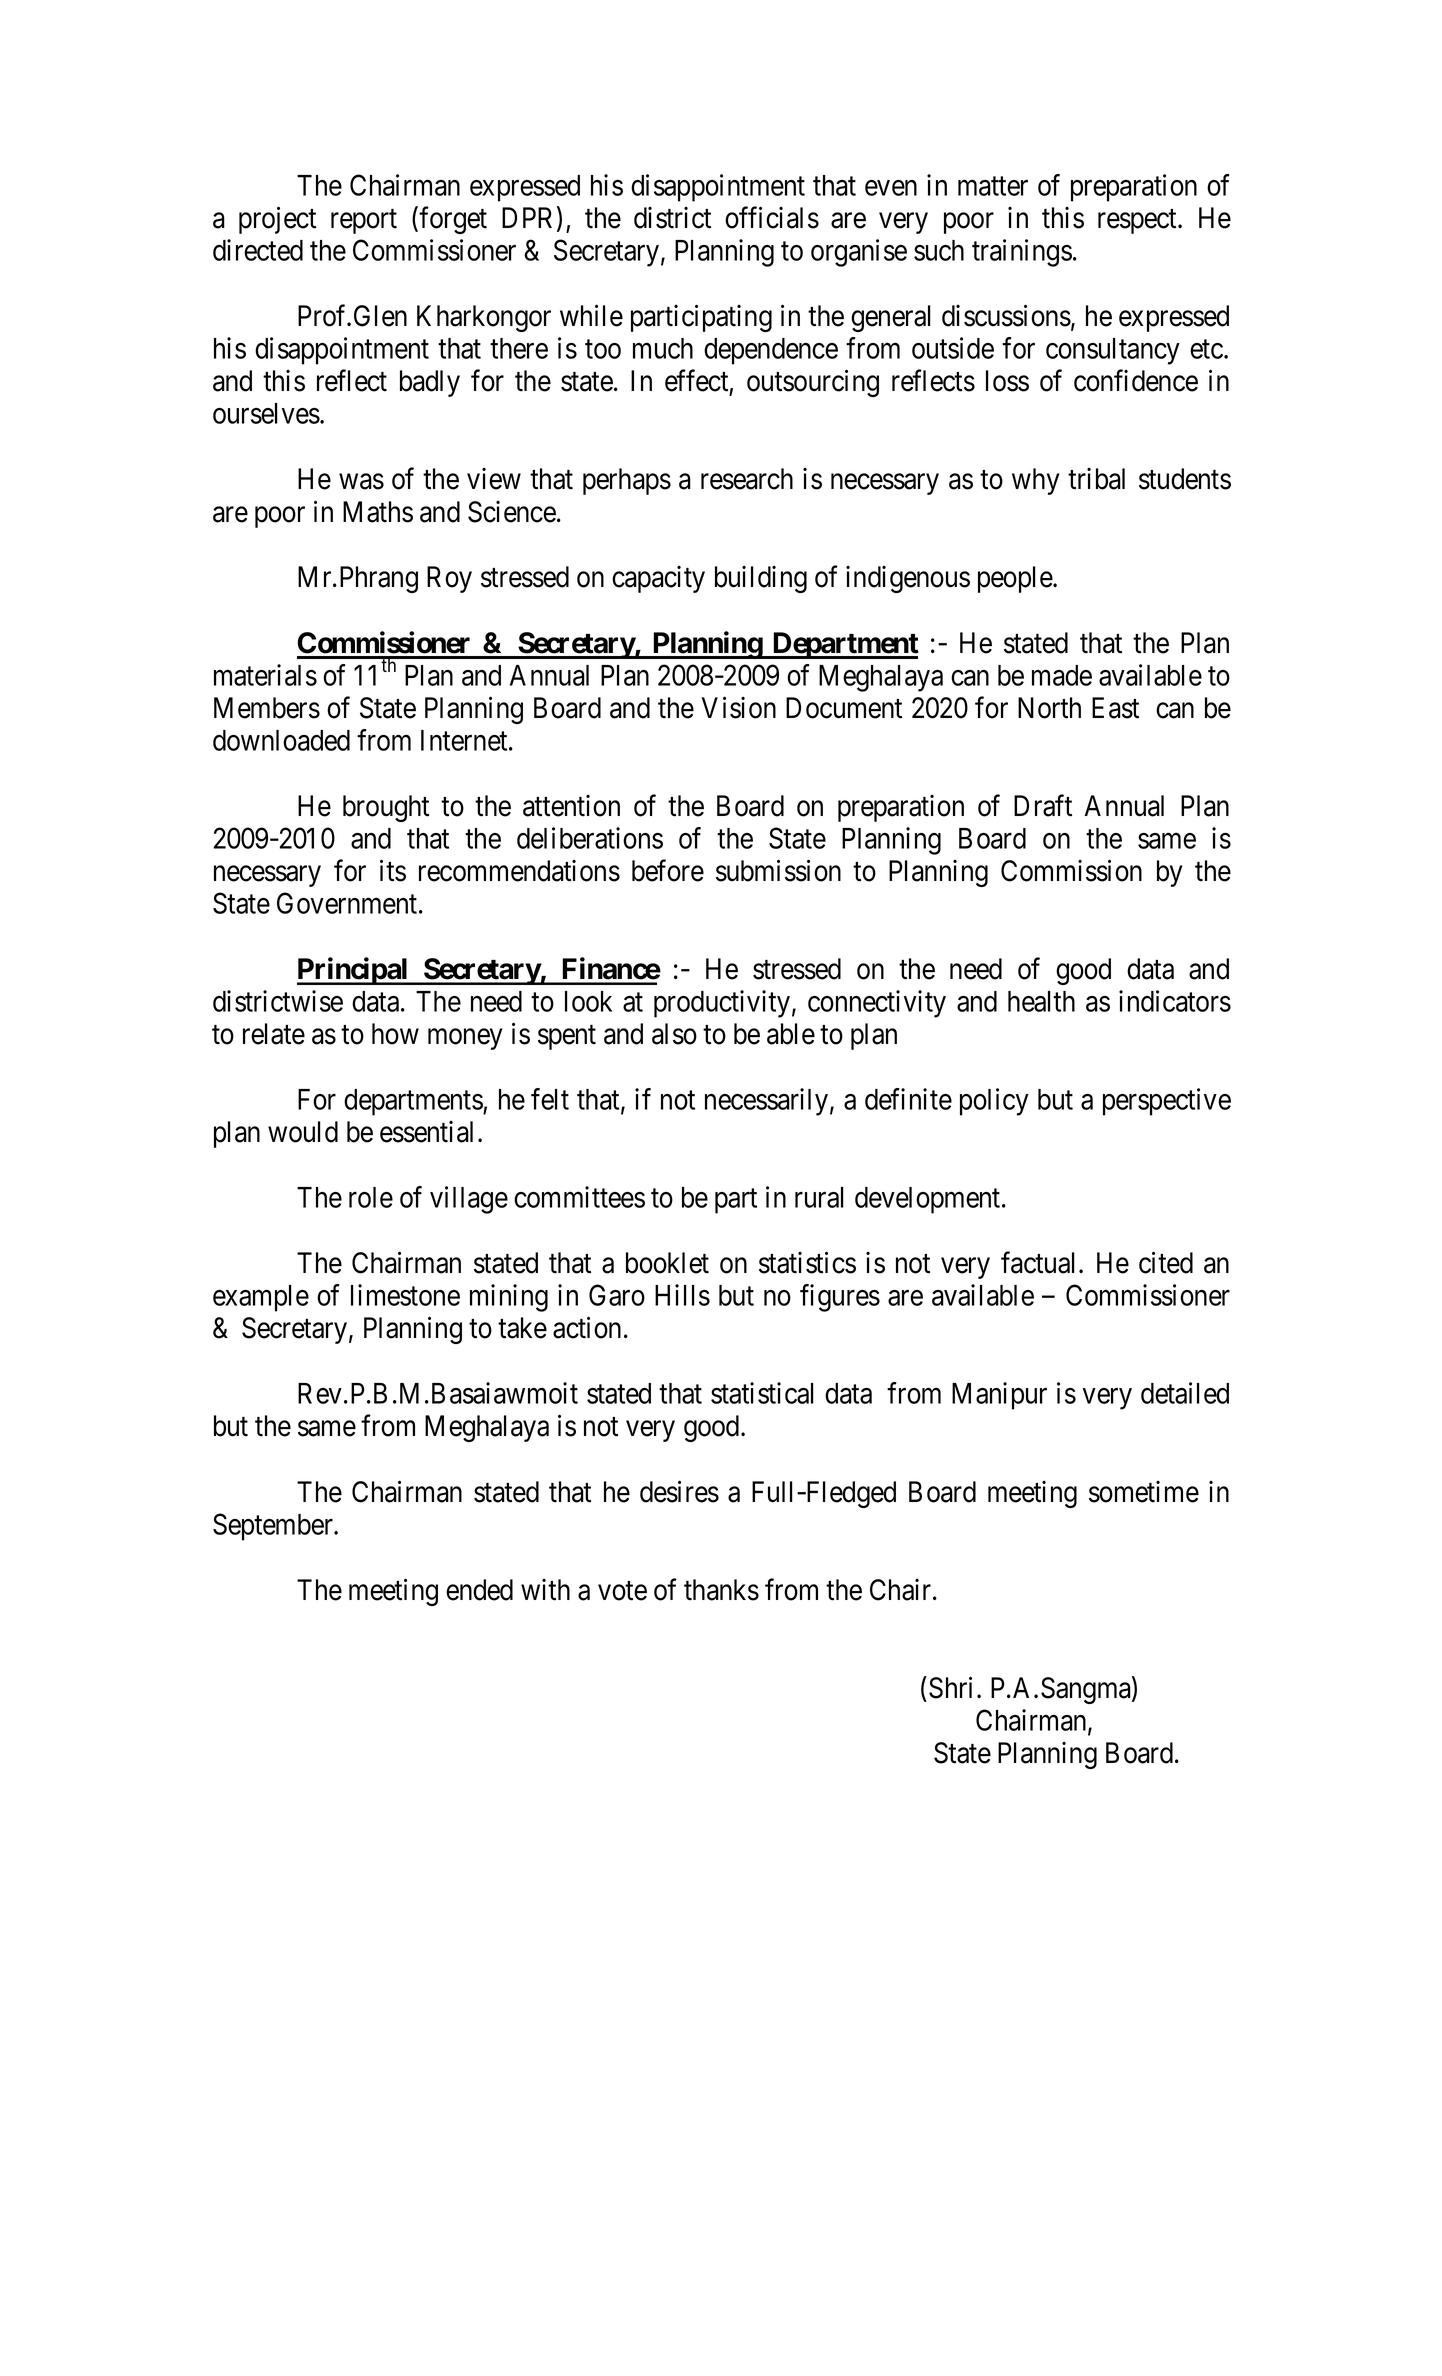 This image has width=1442, height=2376. What do you see at coordinates (721, 1590) in the image?
I see `thanks` at bounding box center [721, 1590].
